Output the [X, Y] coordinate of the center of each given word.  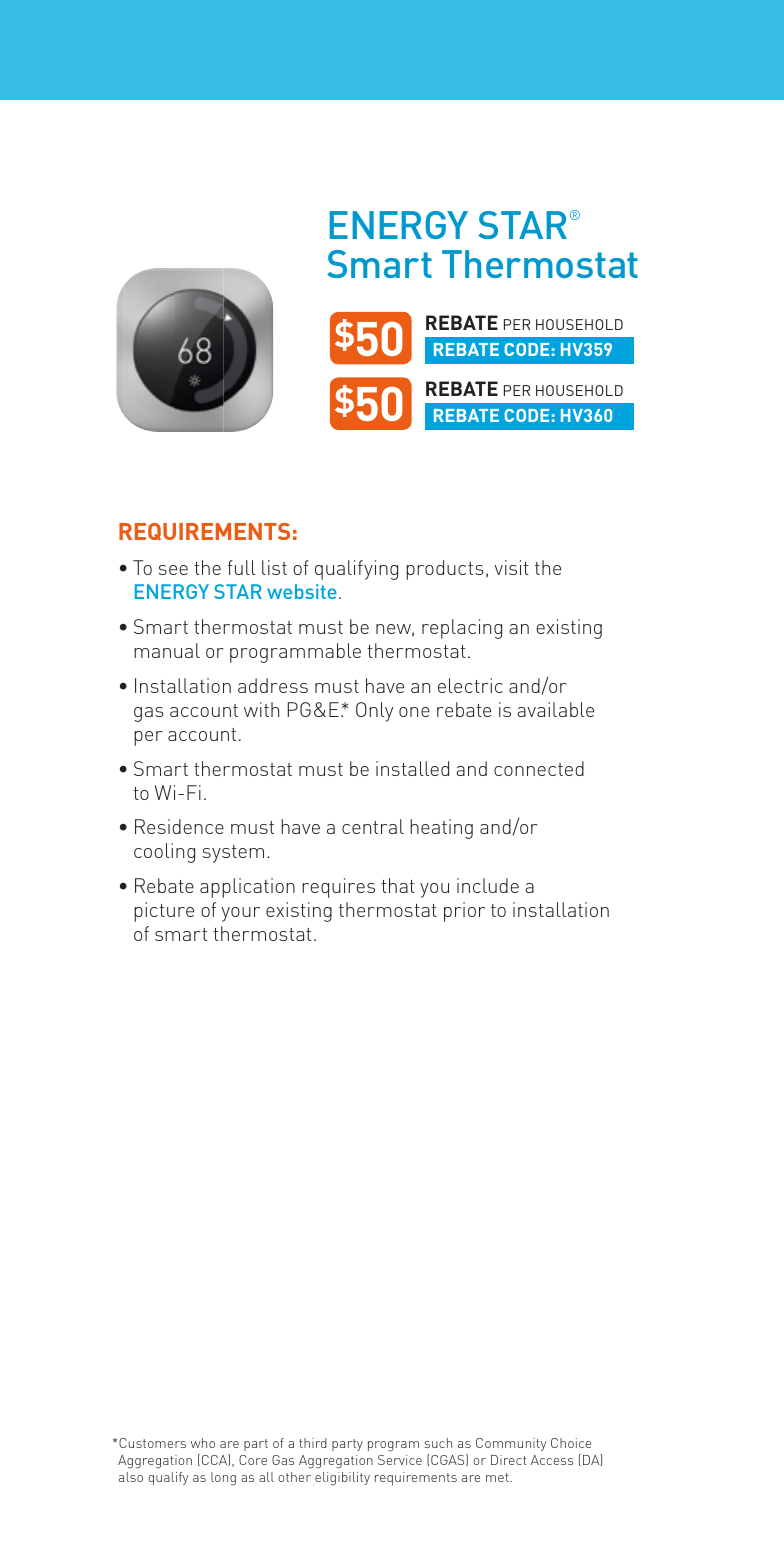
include [488, 885]
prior [464, 912]
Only [374, 712]
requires [338, 888]
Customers [152, 1443]
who [203, 1443]
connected [539, 768]
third [313, 1443]
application [247, 888]
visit [511, 567]
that [398, 885]
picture [164, 912]
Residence [179, 826]
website [302, 591]
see [173, 570]
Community [511, 1444]
